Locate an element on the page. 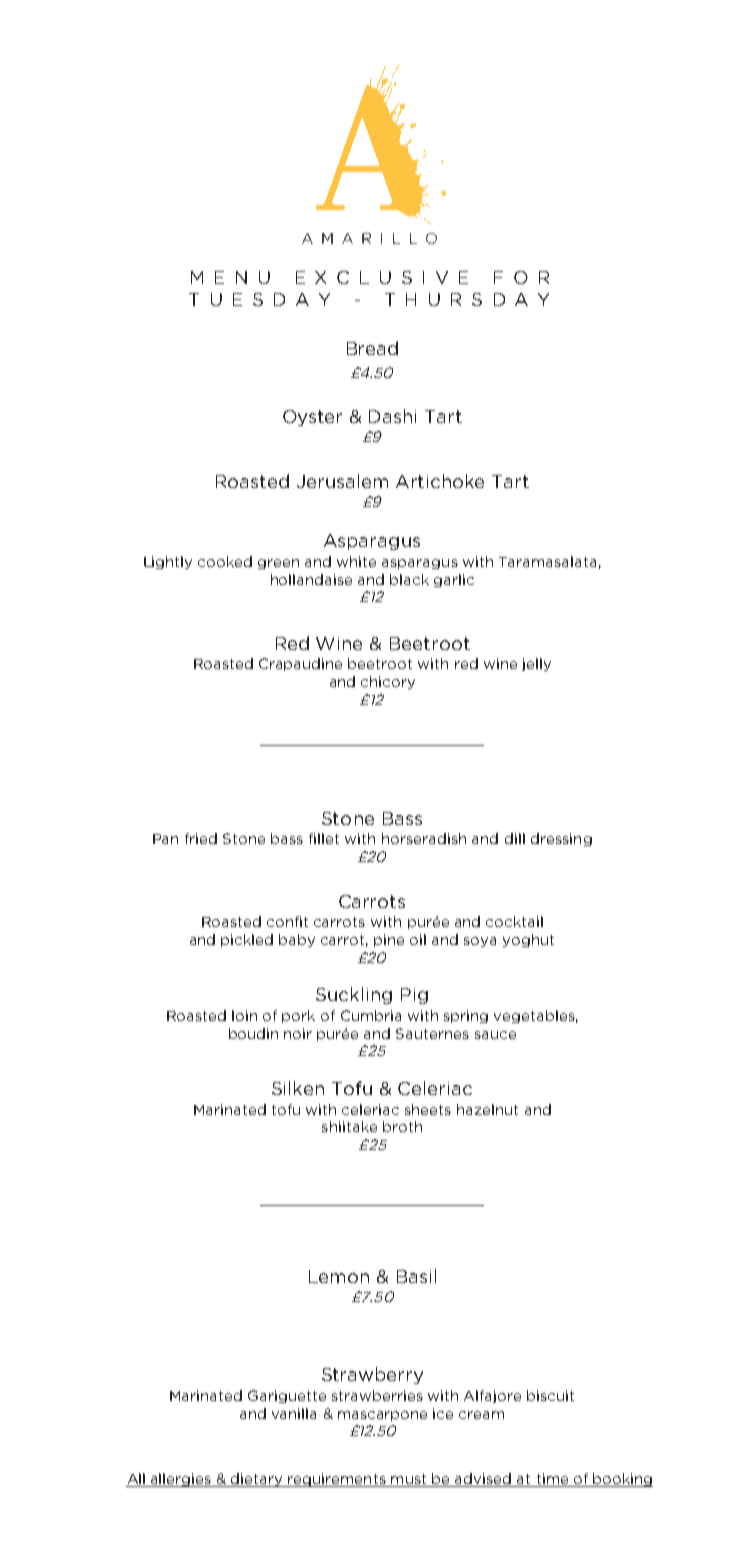  jelly is located at coordinates (536, 664).
